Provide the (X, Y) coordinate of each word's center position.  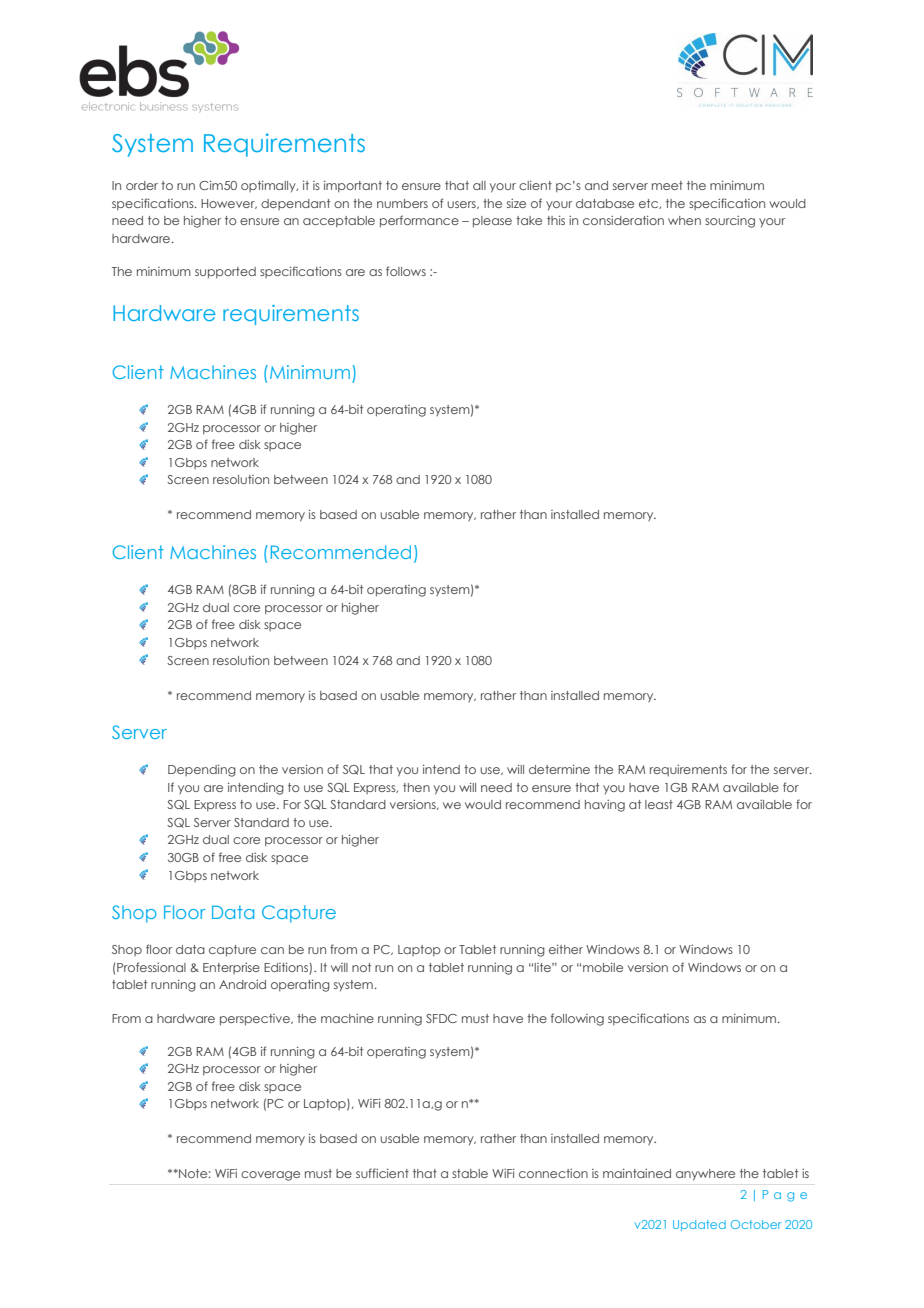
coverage (270, 1176)
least (659, 804)
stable (470, 1173)
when (684, 220)
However (229, 204)
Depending (202, 771)
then (416, 787)
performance (419, 221)
